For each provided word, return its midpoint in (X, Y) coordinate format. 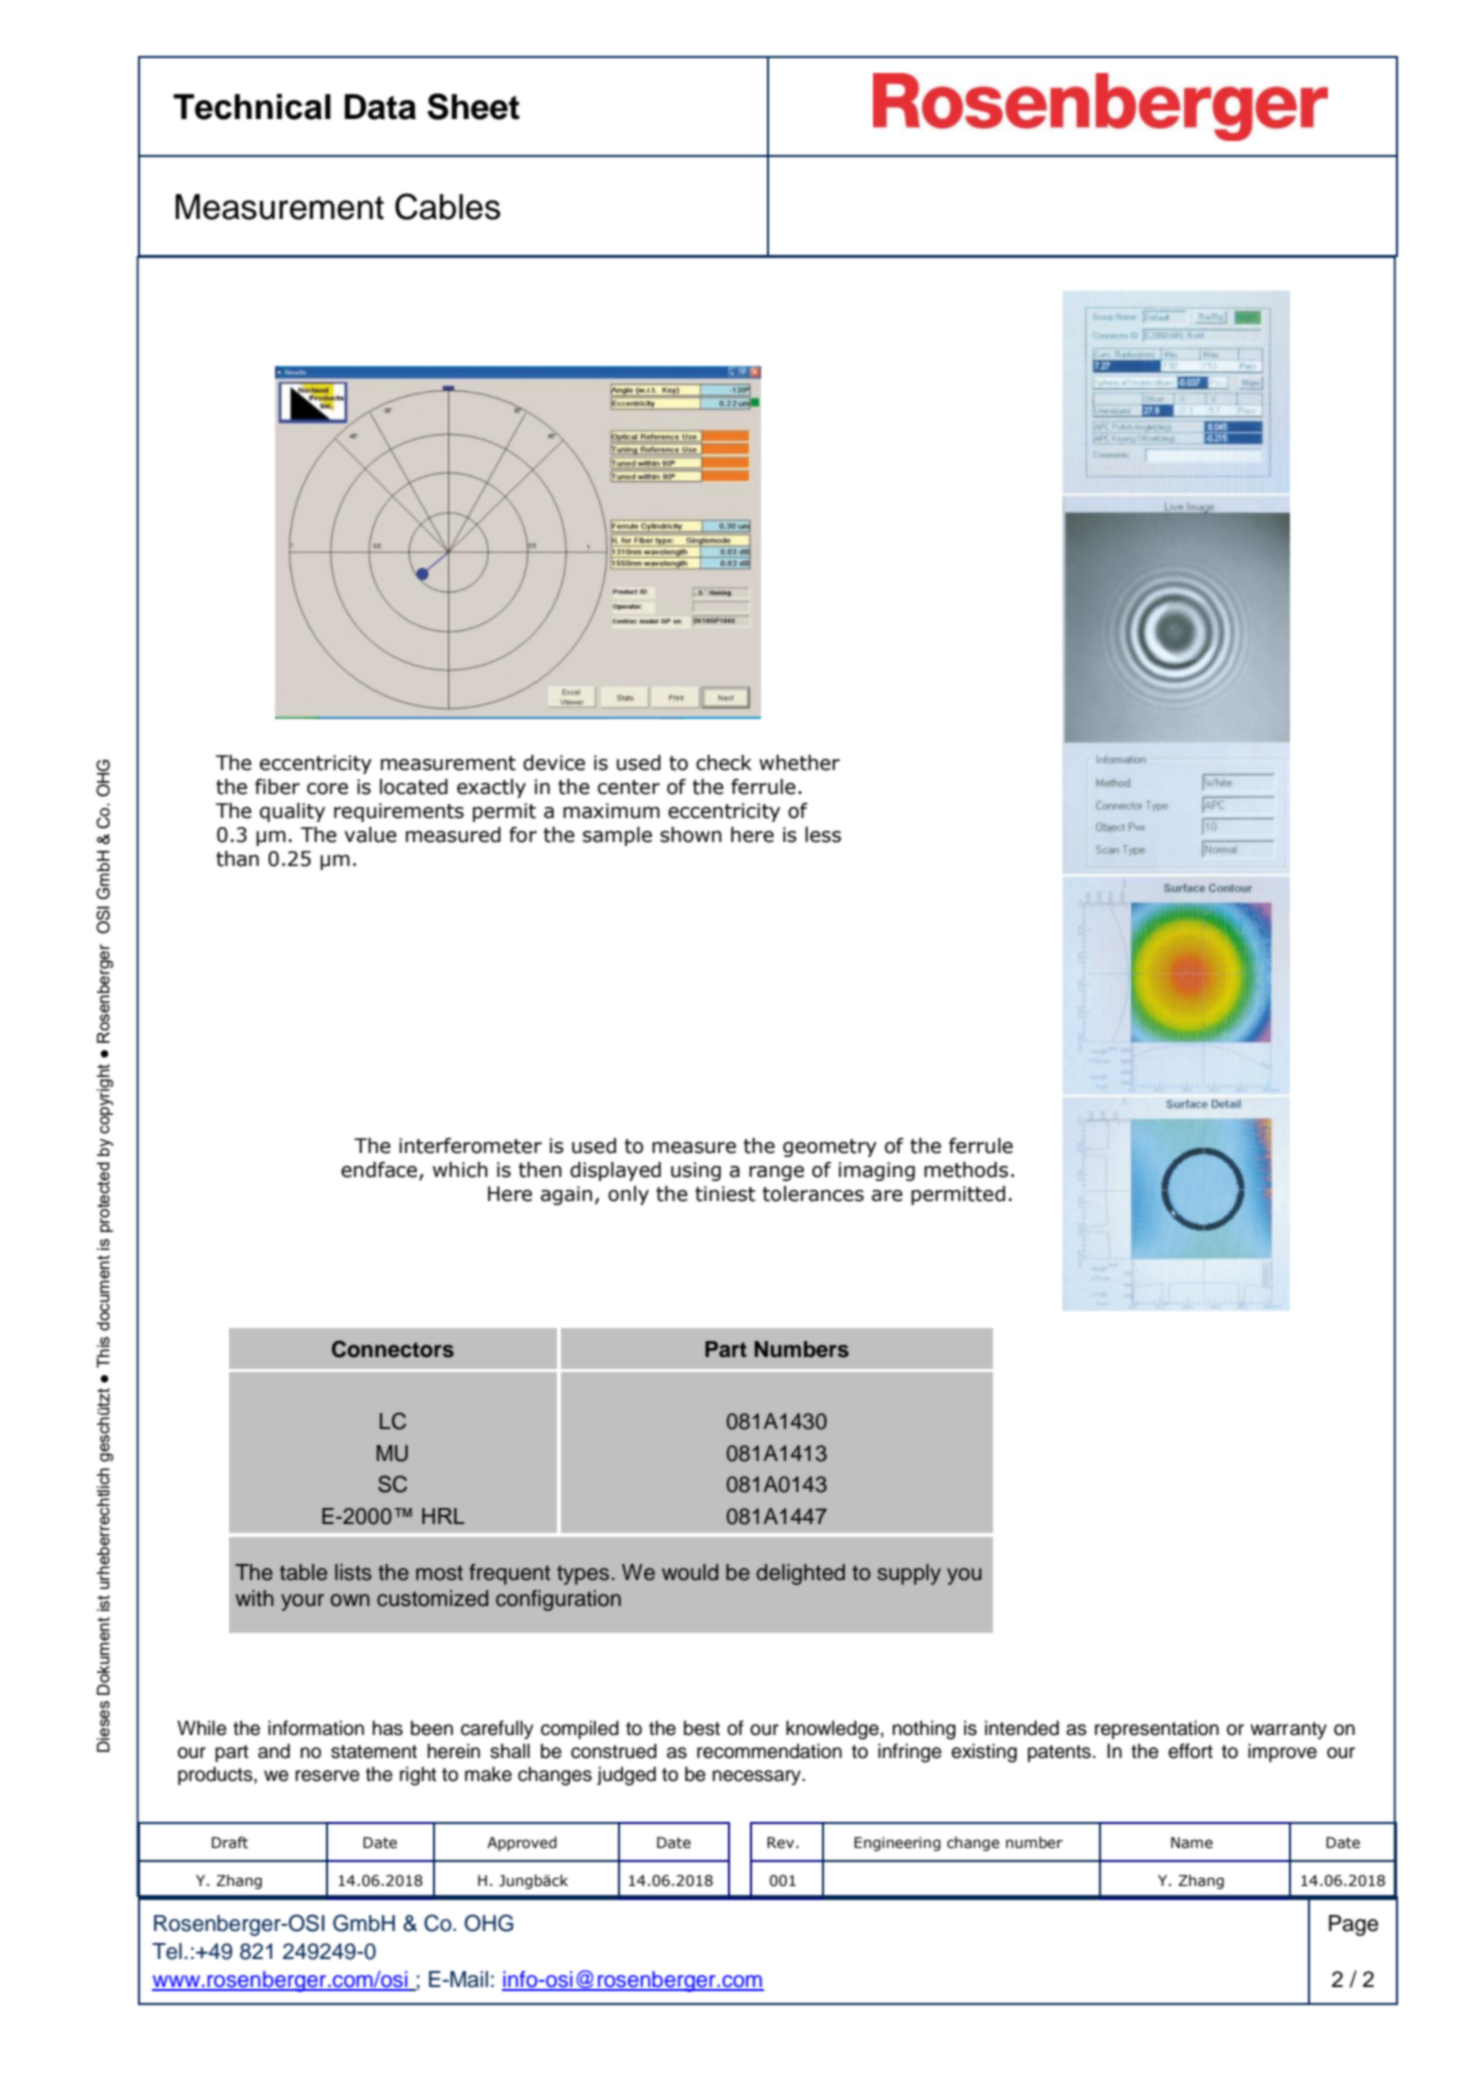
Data (380, 107)
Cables (447, 206)
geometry (830, 1148)
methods (966, 1170)
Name (1192, 1843)
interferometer (470, 1146)
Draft (230, 1842)
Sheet (473, 106)
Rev (782, 1843)
